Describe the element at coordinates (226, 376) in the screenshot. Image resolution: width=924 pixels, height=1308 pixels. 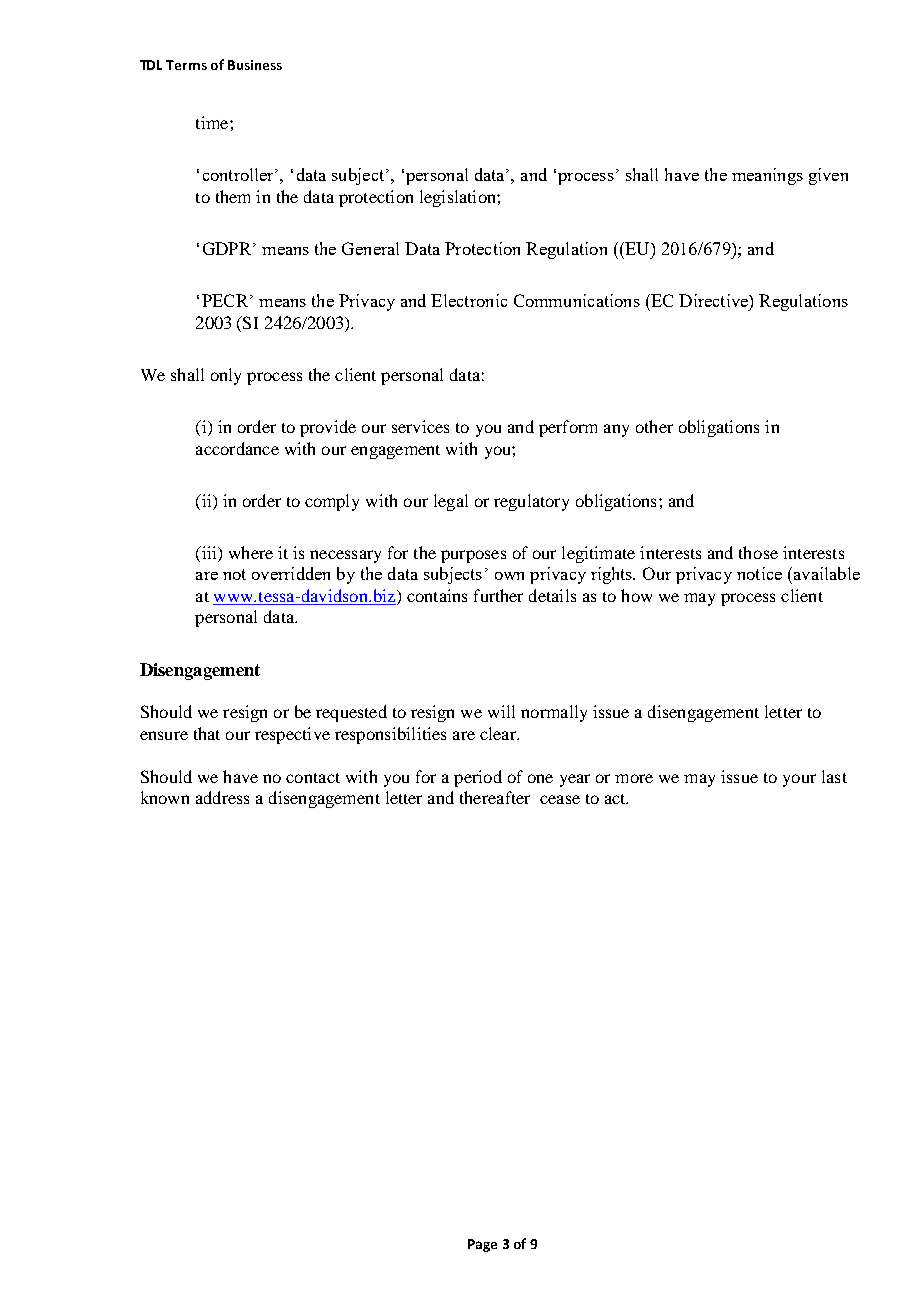
I see `only` at that location.
